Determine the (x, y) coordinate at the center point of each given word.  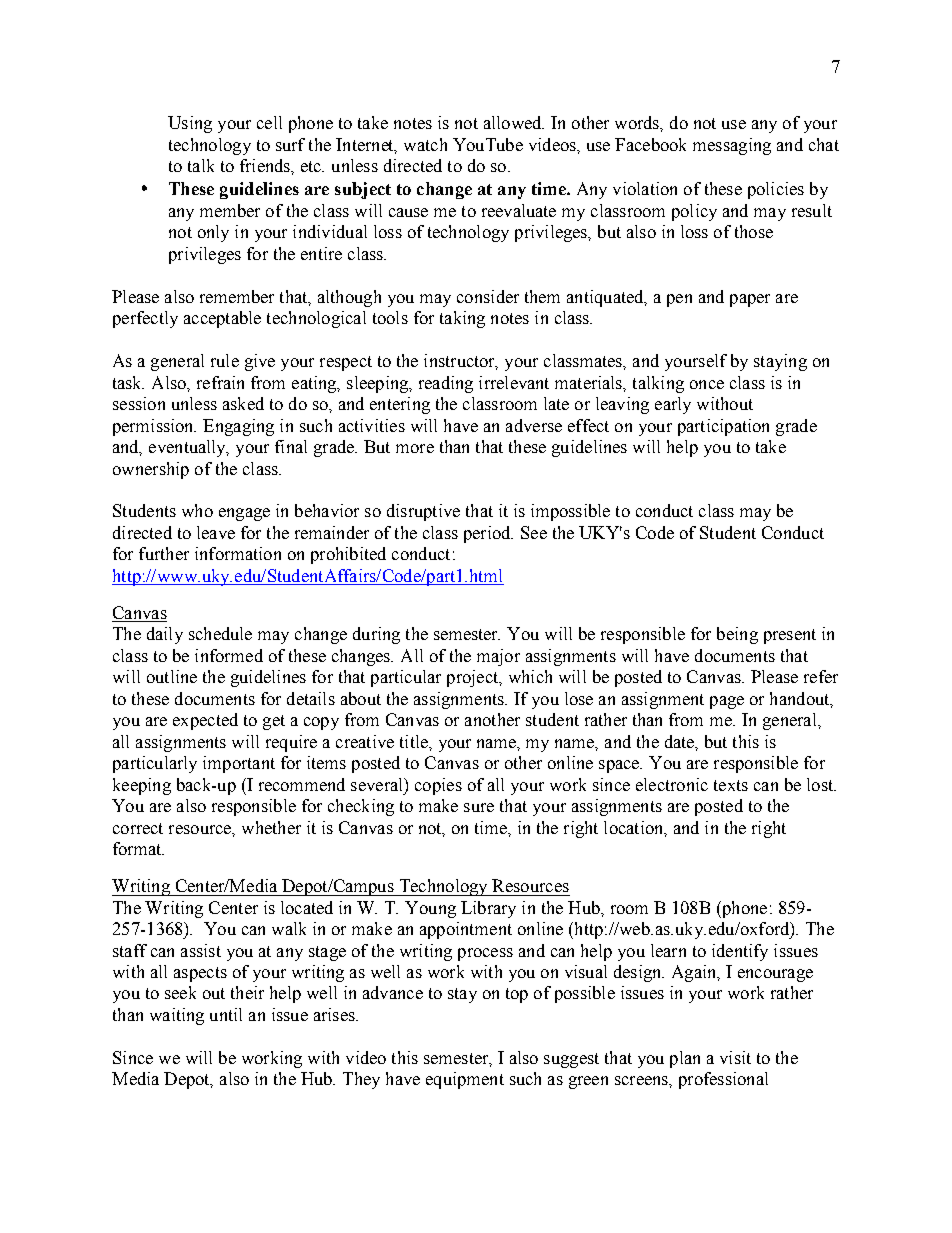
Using (190, 124)
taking (462, 319)
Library (488, 909)
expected (205, 721)
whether (271, 827)
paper (750, 300)
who (197, 510)
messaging (732, 146)
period (488, 534)
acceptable (222, 319)
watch (425, 144)
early (673, 405)
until (226, 1014)
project (474, 678)
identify (740, 952)
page (727, 702)
